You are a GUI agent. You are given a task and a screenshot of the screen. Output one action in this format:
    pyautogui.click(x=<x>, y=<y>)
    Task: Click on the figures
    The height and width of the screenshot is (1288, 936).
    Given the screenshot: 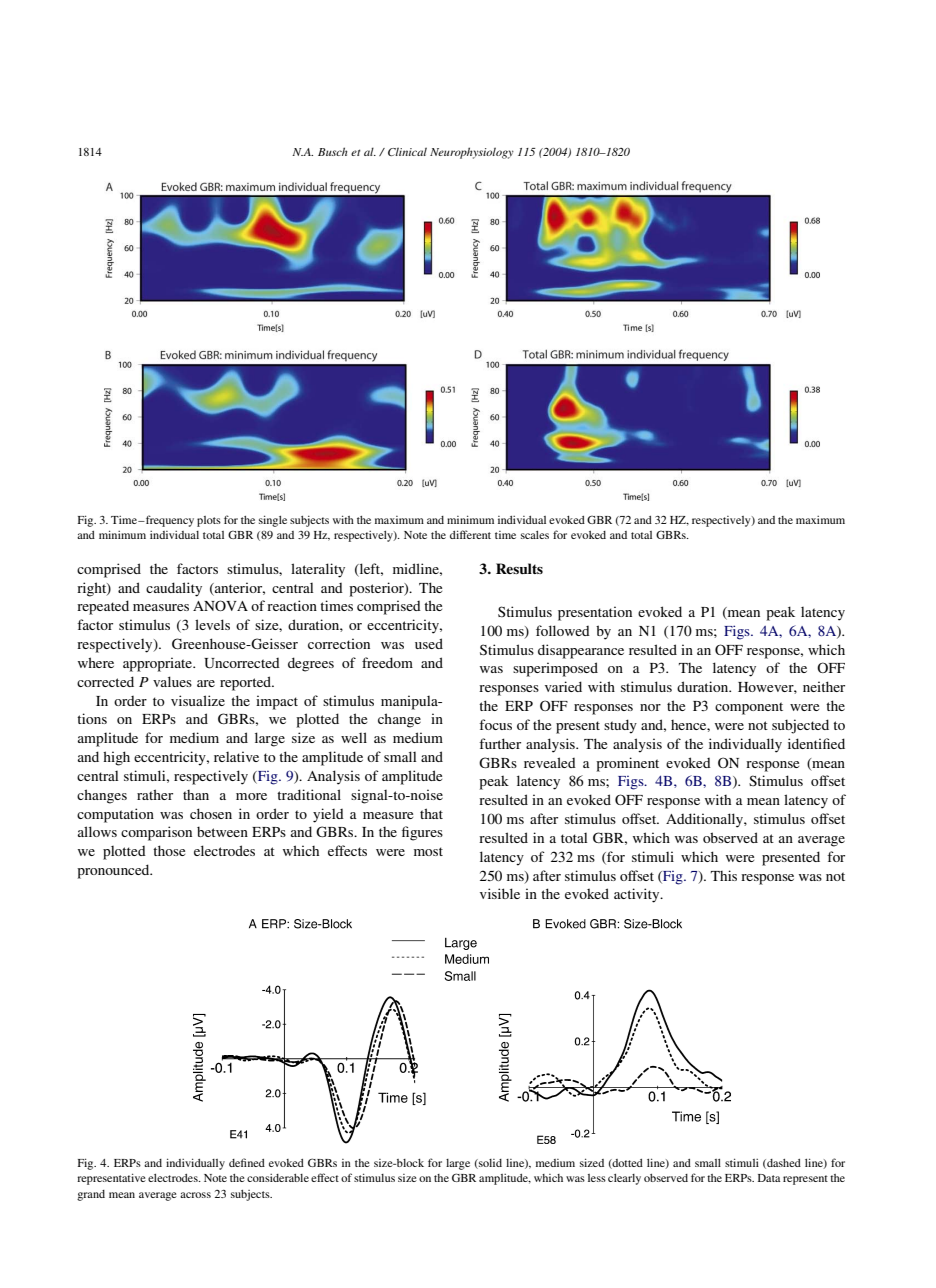 What is the action you would take?
    pyautogui.click(x=422, y=833)
